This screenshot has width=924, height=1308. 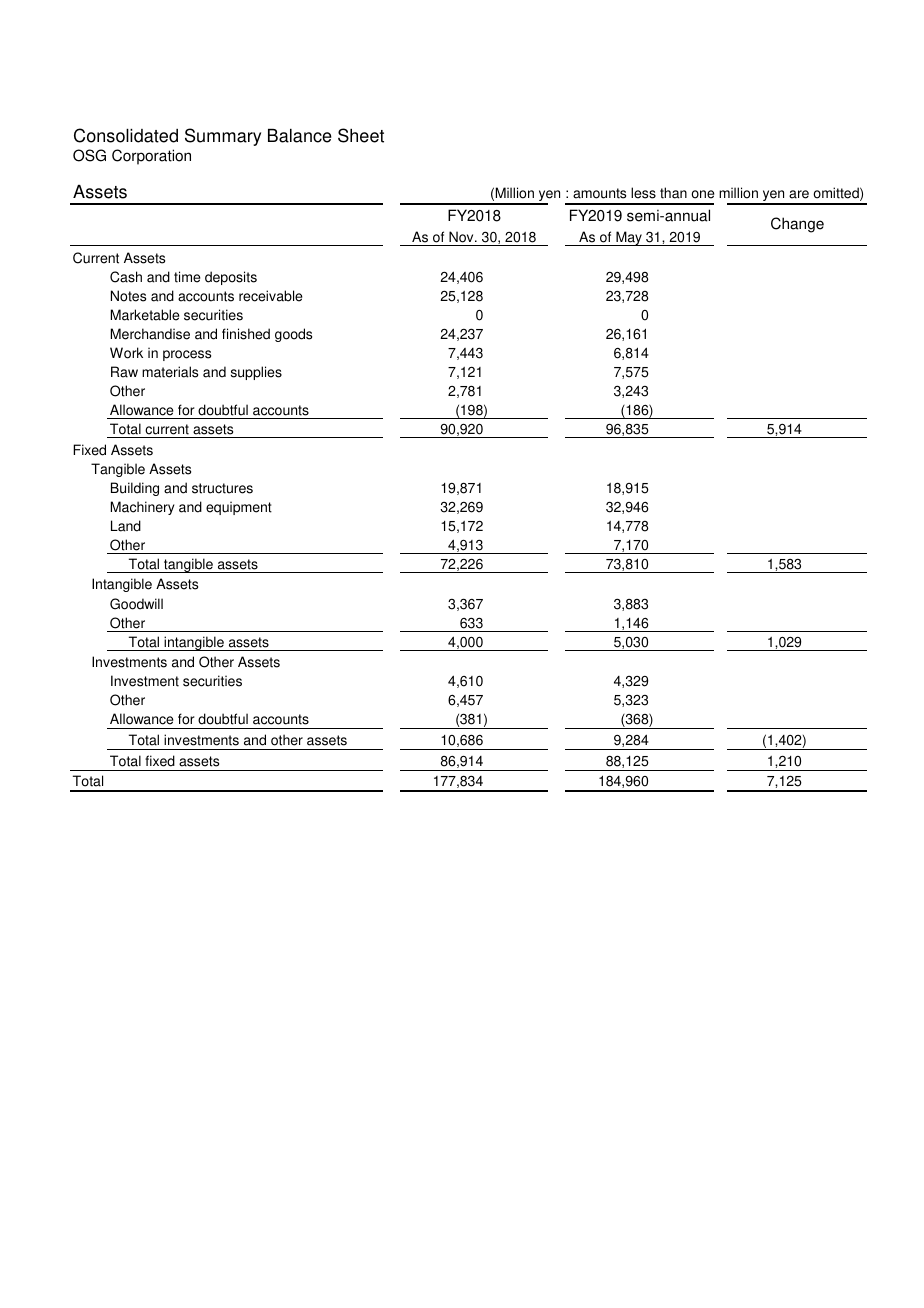 I want to click on supplies, so click(x=256, y=373).
